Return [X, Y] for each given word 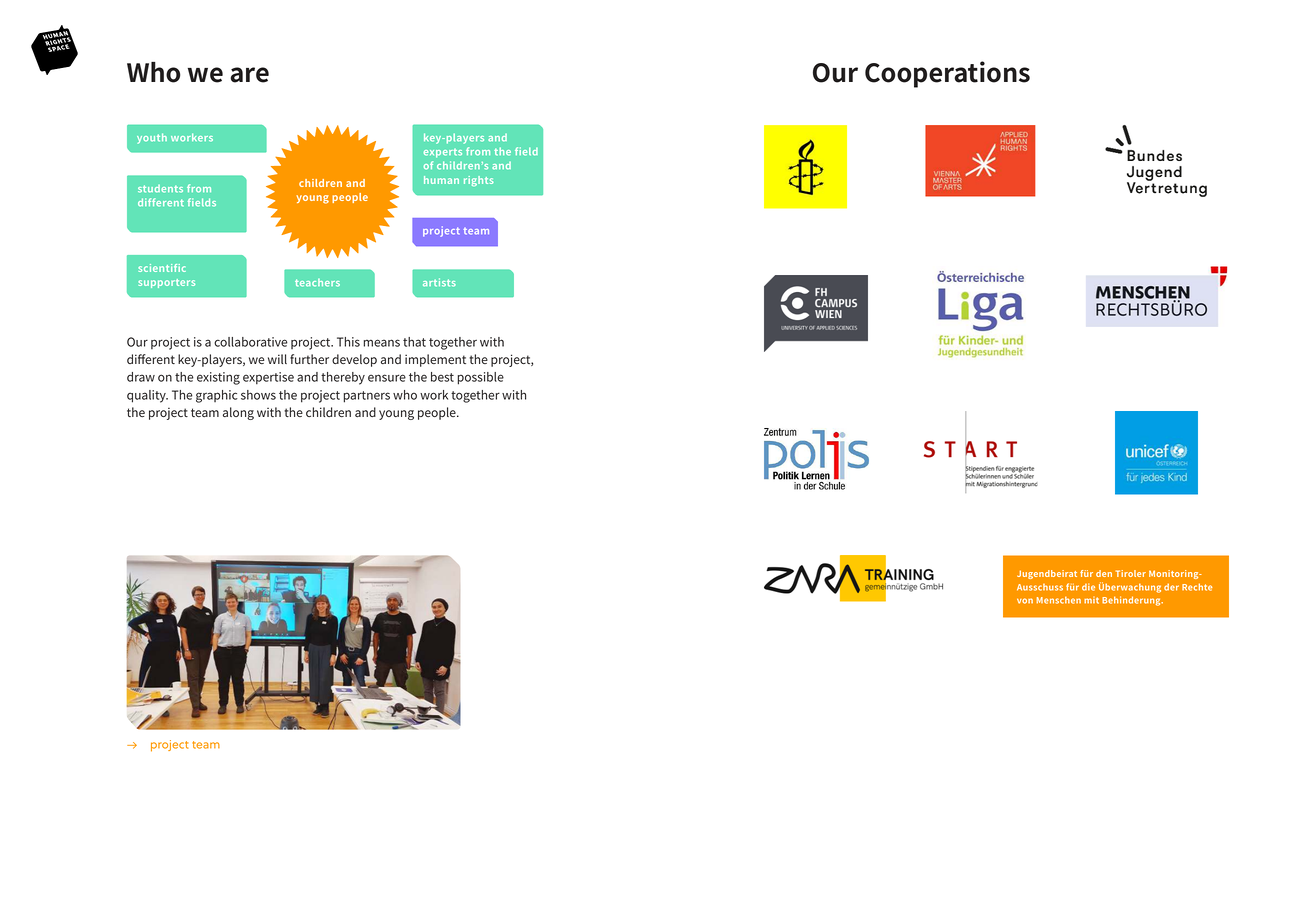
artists [439, 282]
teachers [317, 283]
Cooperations [947, 74]
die [1088, 587]
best [442, 377]
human [441, 180]
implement [435, 360]
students [160, 189]
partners [367, 397]
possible [481, 378]
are [249, 75]
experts [443, 153]
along [238, 413]
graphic [217, 396]
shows [258, 395]
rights [479, 181]
